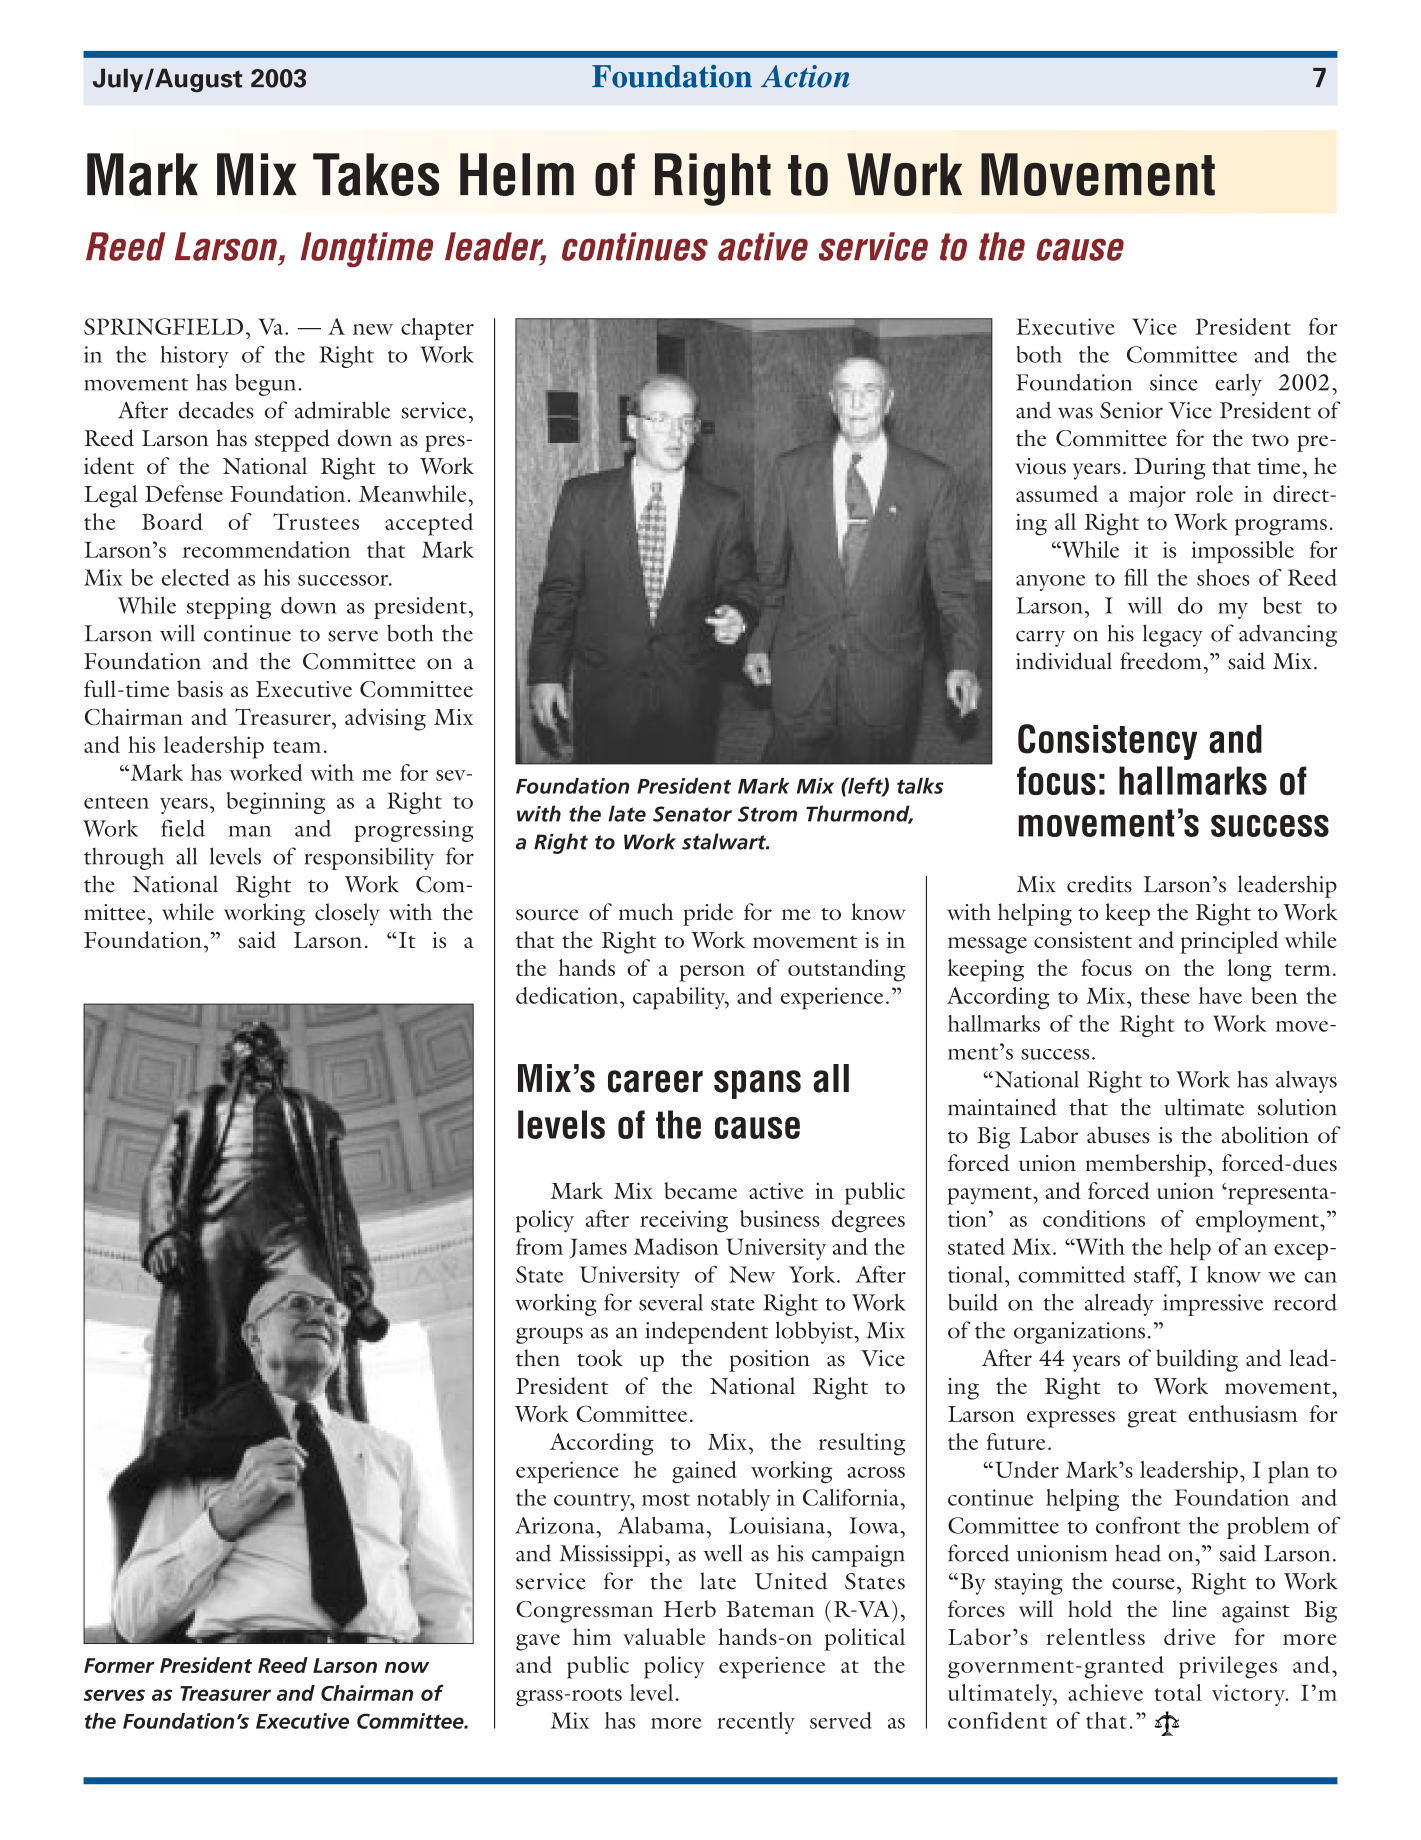 The width and height of the screenshot is (1421, 1840). What do you see at coordinates (1229, 942) in the screenshot?
I see `principled` at bounding box center [1229, 942].
